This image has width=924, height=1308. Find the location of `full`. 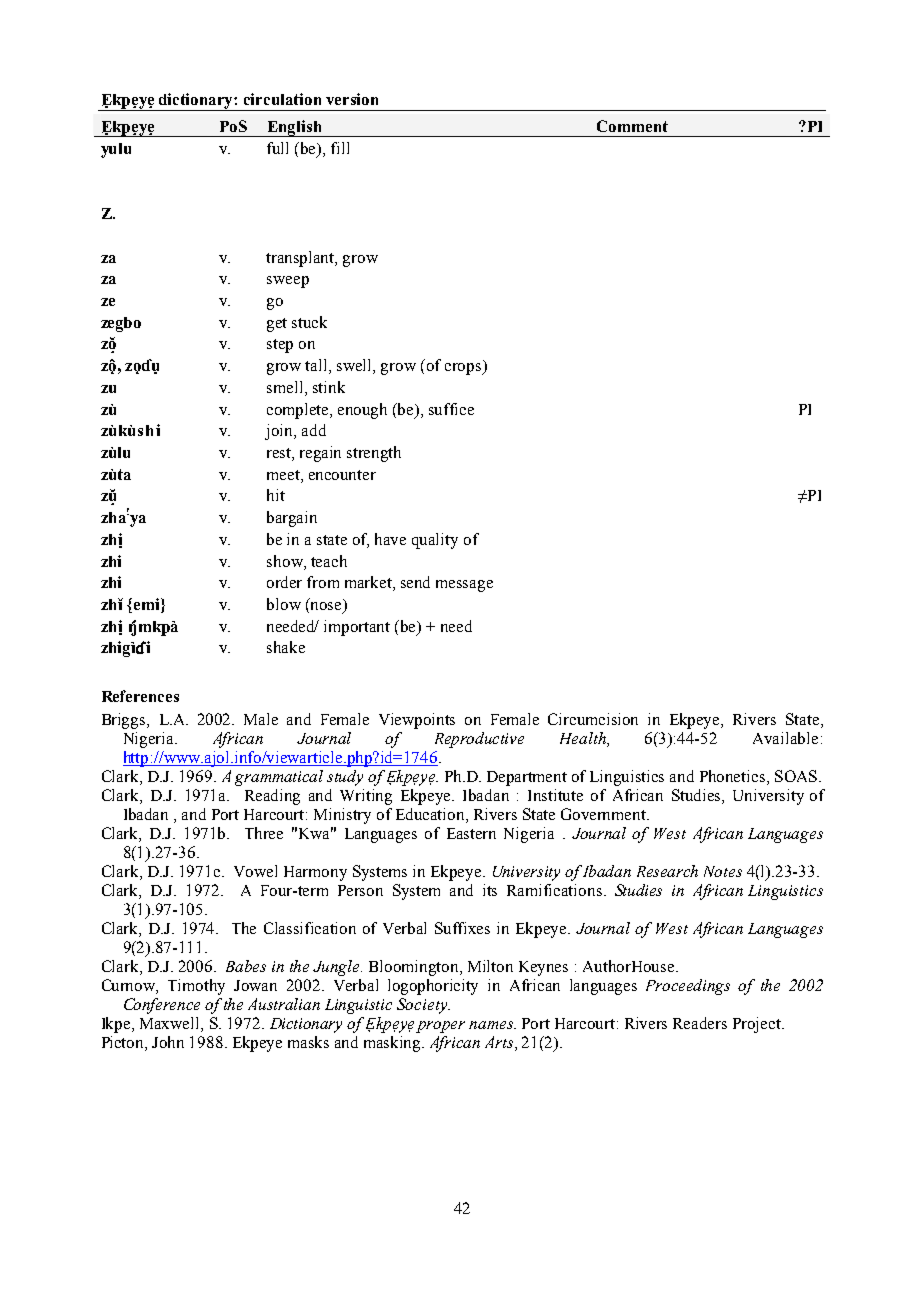

full is located at coordinates (277, 148).
